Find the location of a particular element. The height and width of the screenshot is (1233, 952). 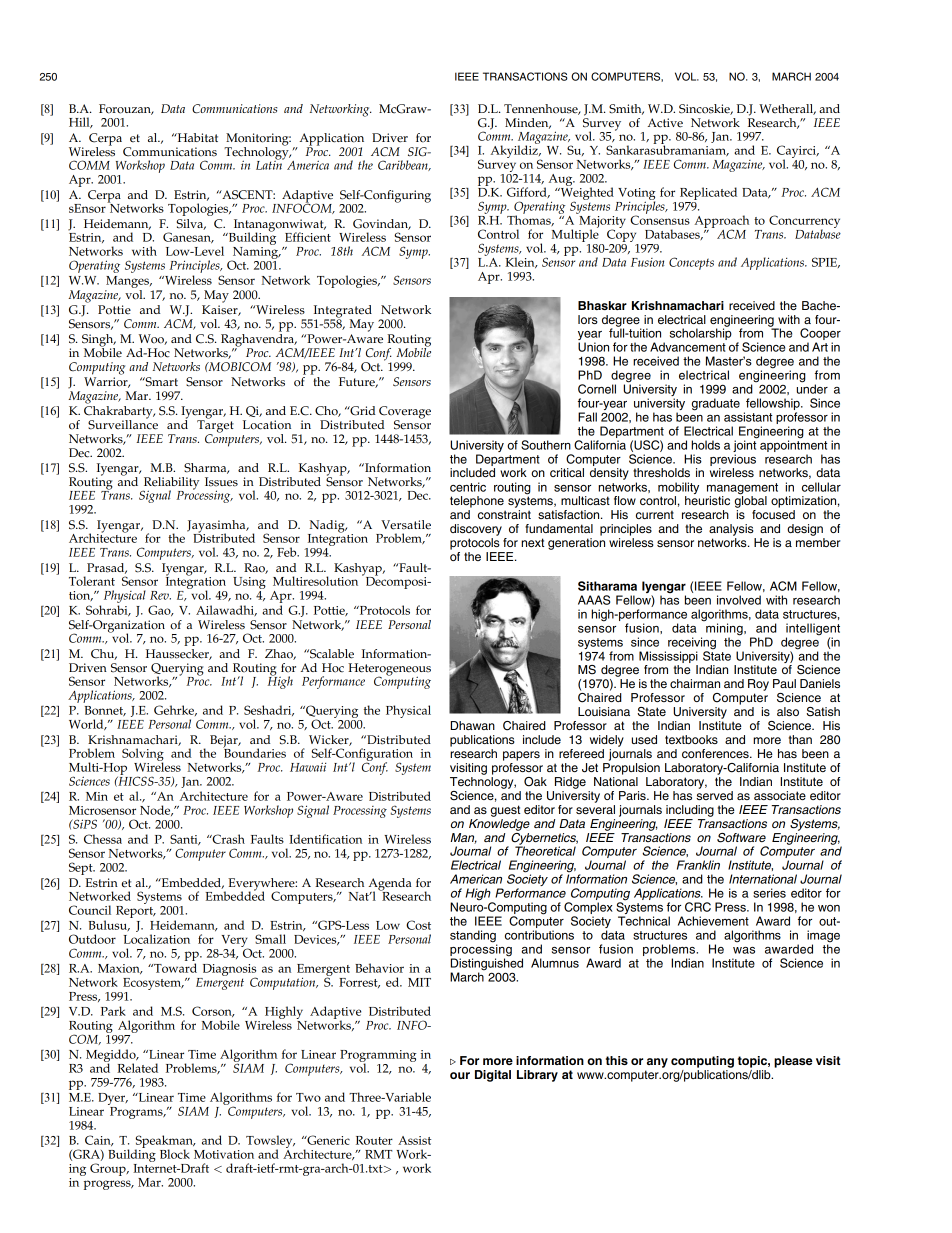

Target is located at coordinates (215, 426).
